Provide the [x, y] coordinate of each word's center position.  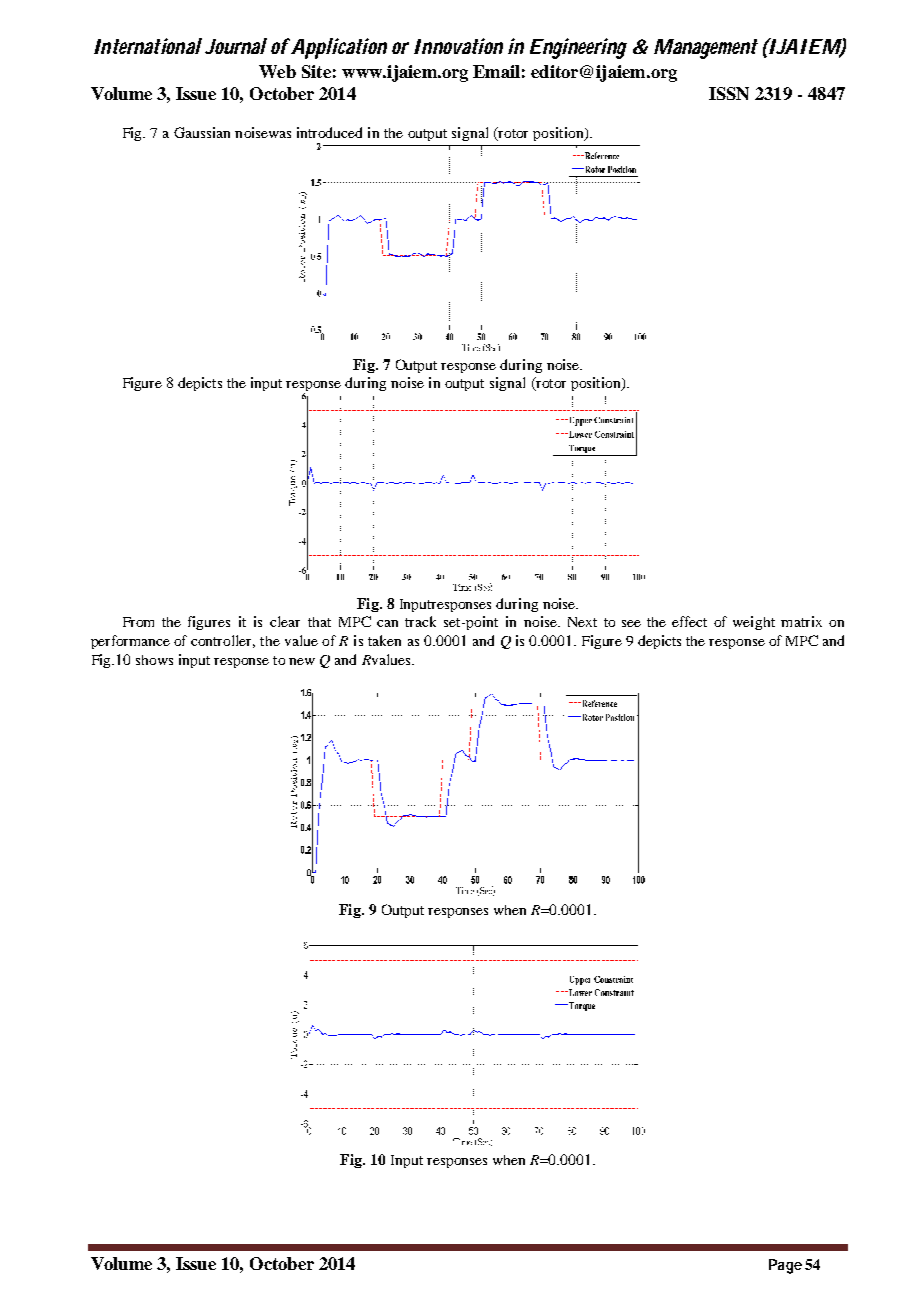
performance [130, 642]
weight [754, 623]
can [387, 623]
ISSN [729, 93]
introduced [329, 132]
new [302, 661]
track [420, 621]
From [138, 622]
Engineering [578, 48]
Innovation [458, 46]
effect [689, 621]
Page [785, 1266]
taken [384, 640]
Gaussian [202, 132]
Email [496, 71]
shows [154, 660]
